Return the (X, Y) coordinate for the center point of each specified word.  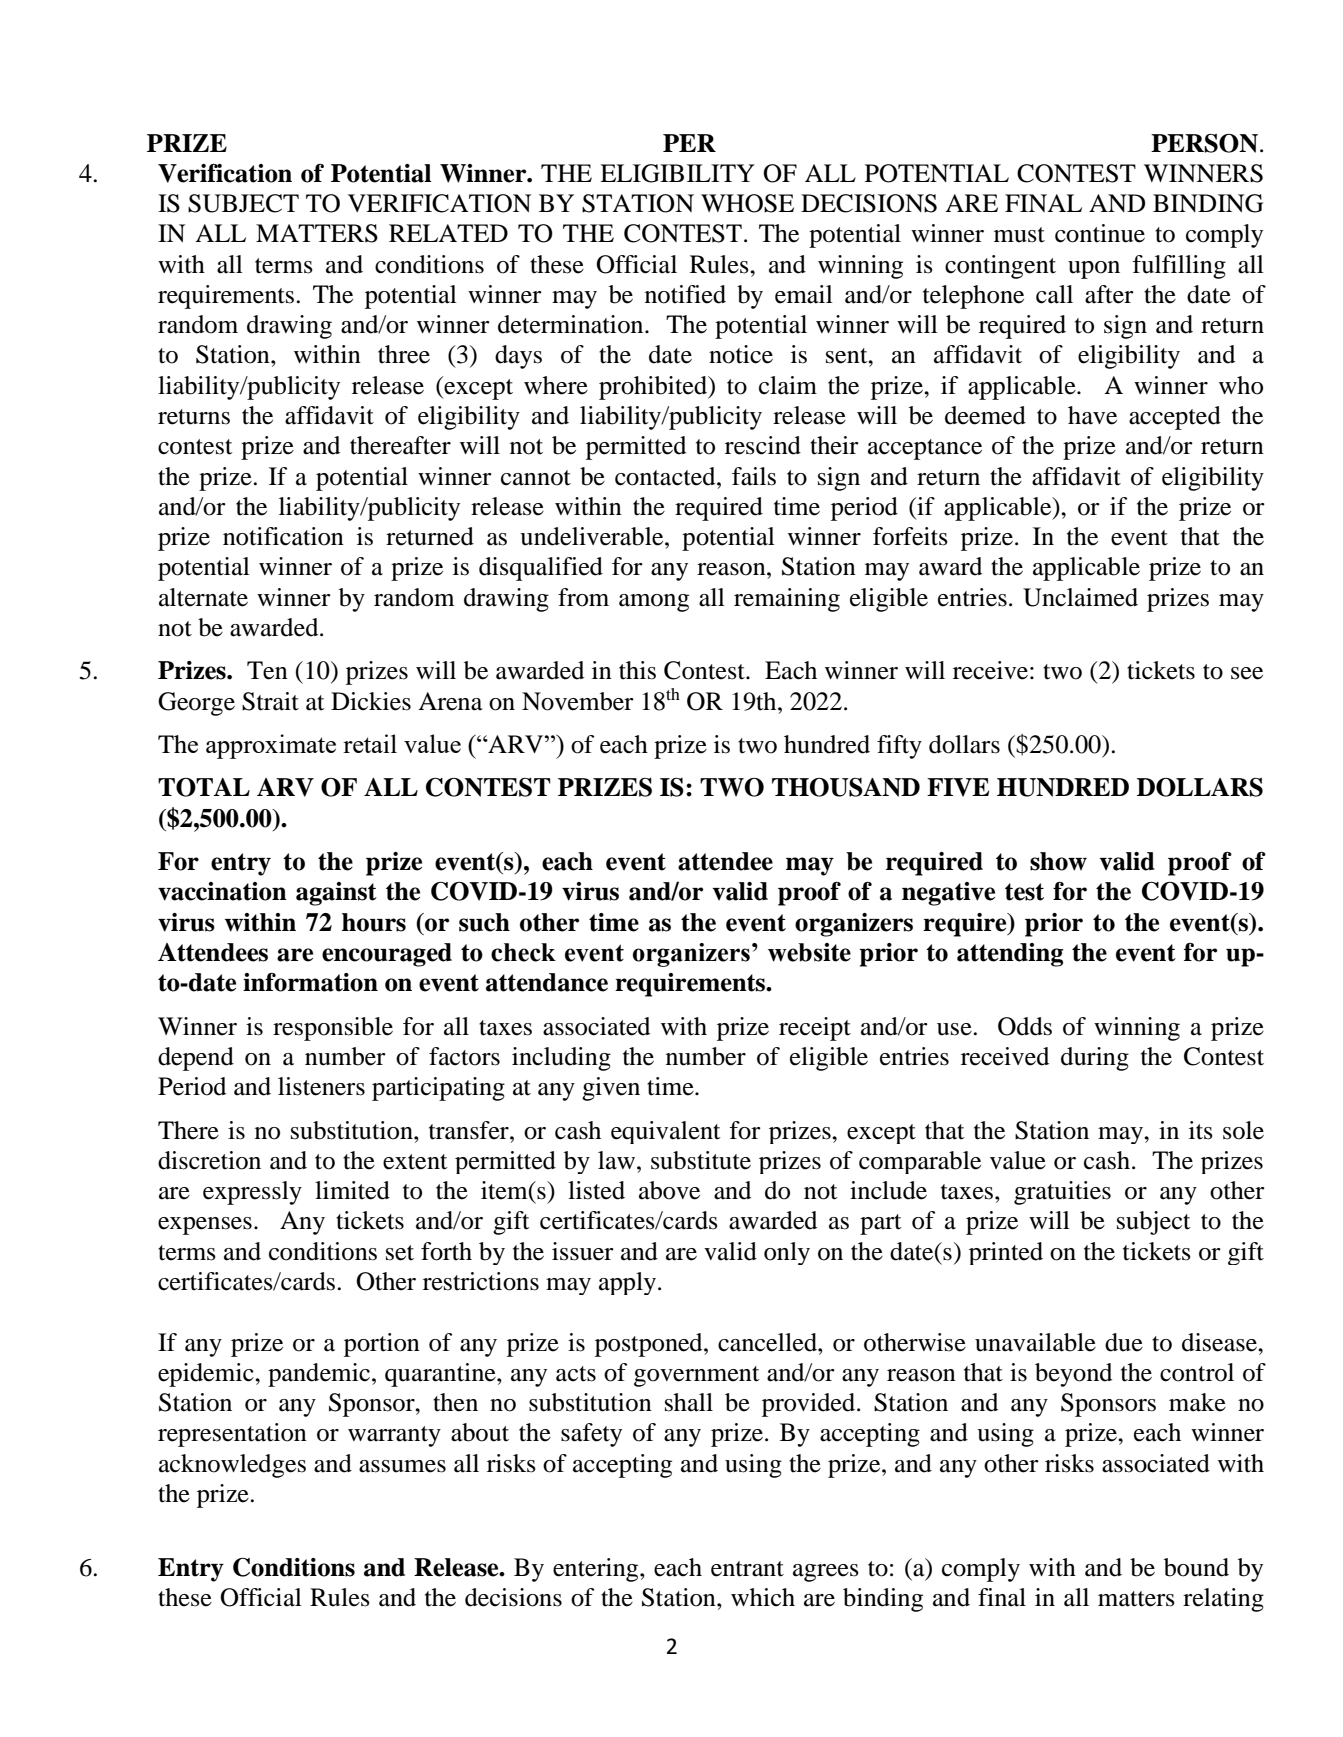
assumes (402, 1466)
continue (1100, 233)
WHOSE (747, 203)
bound (1196, 1567)
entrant (747, 1569)
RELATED (448, 233)
